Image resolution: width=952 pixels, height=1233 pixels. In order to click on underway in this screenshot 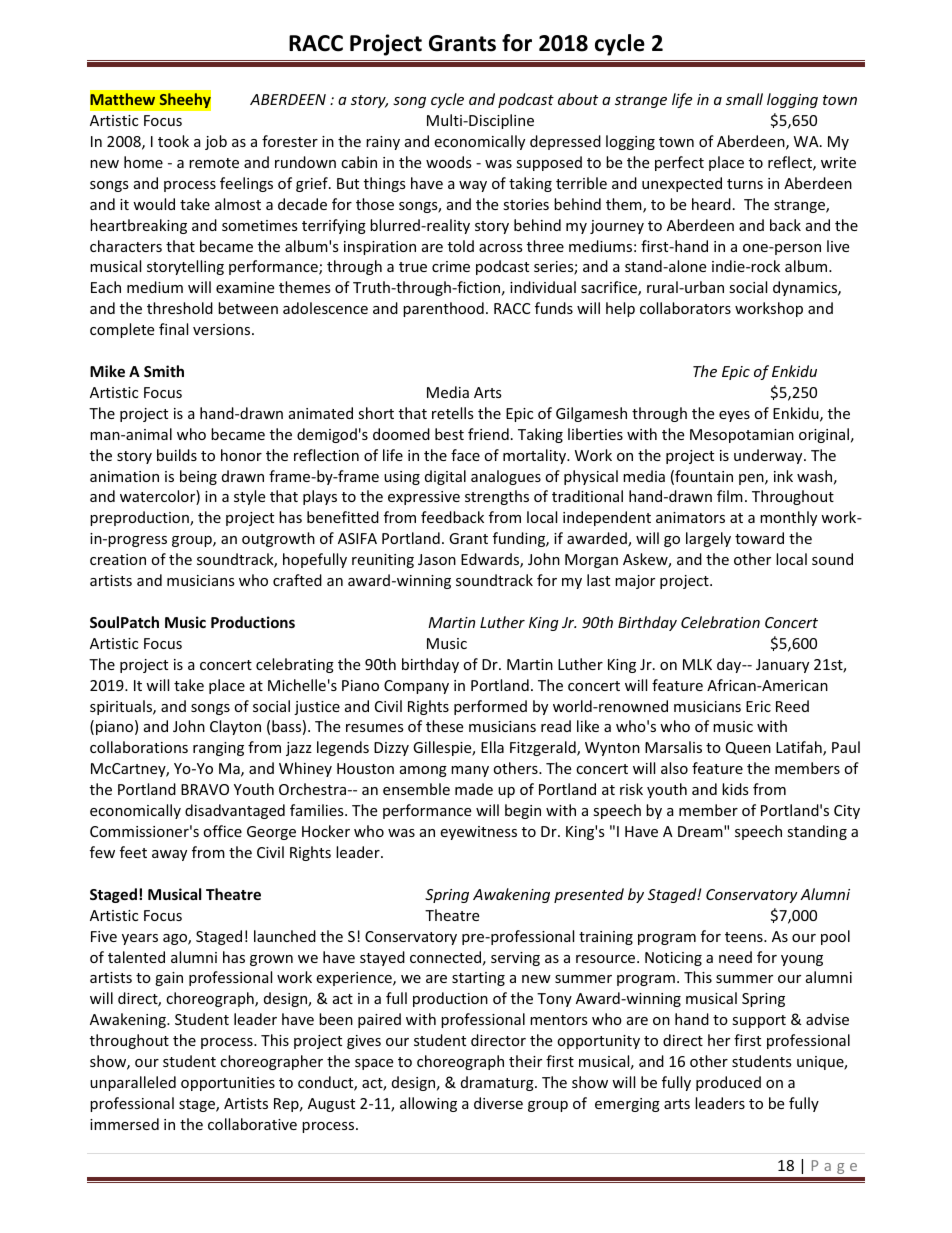, I will do `click(769, 456)`.
